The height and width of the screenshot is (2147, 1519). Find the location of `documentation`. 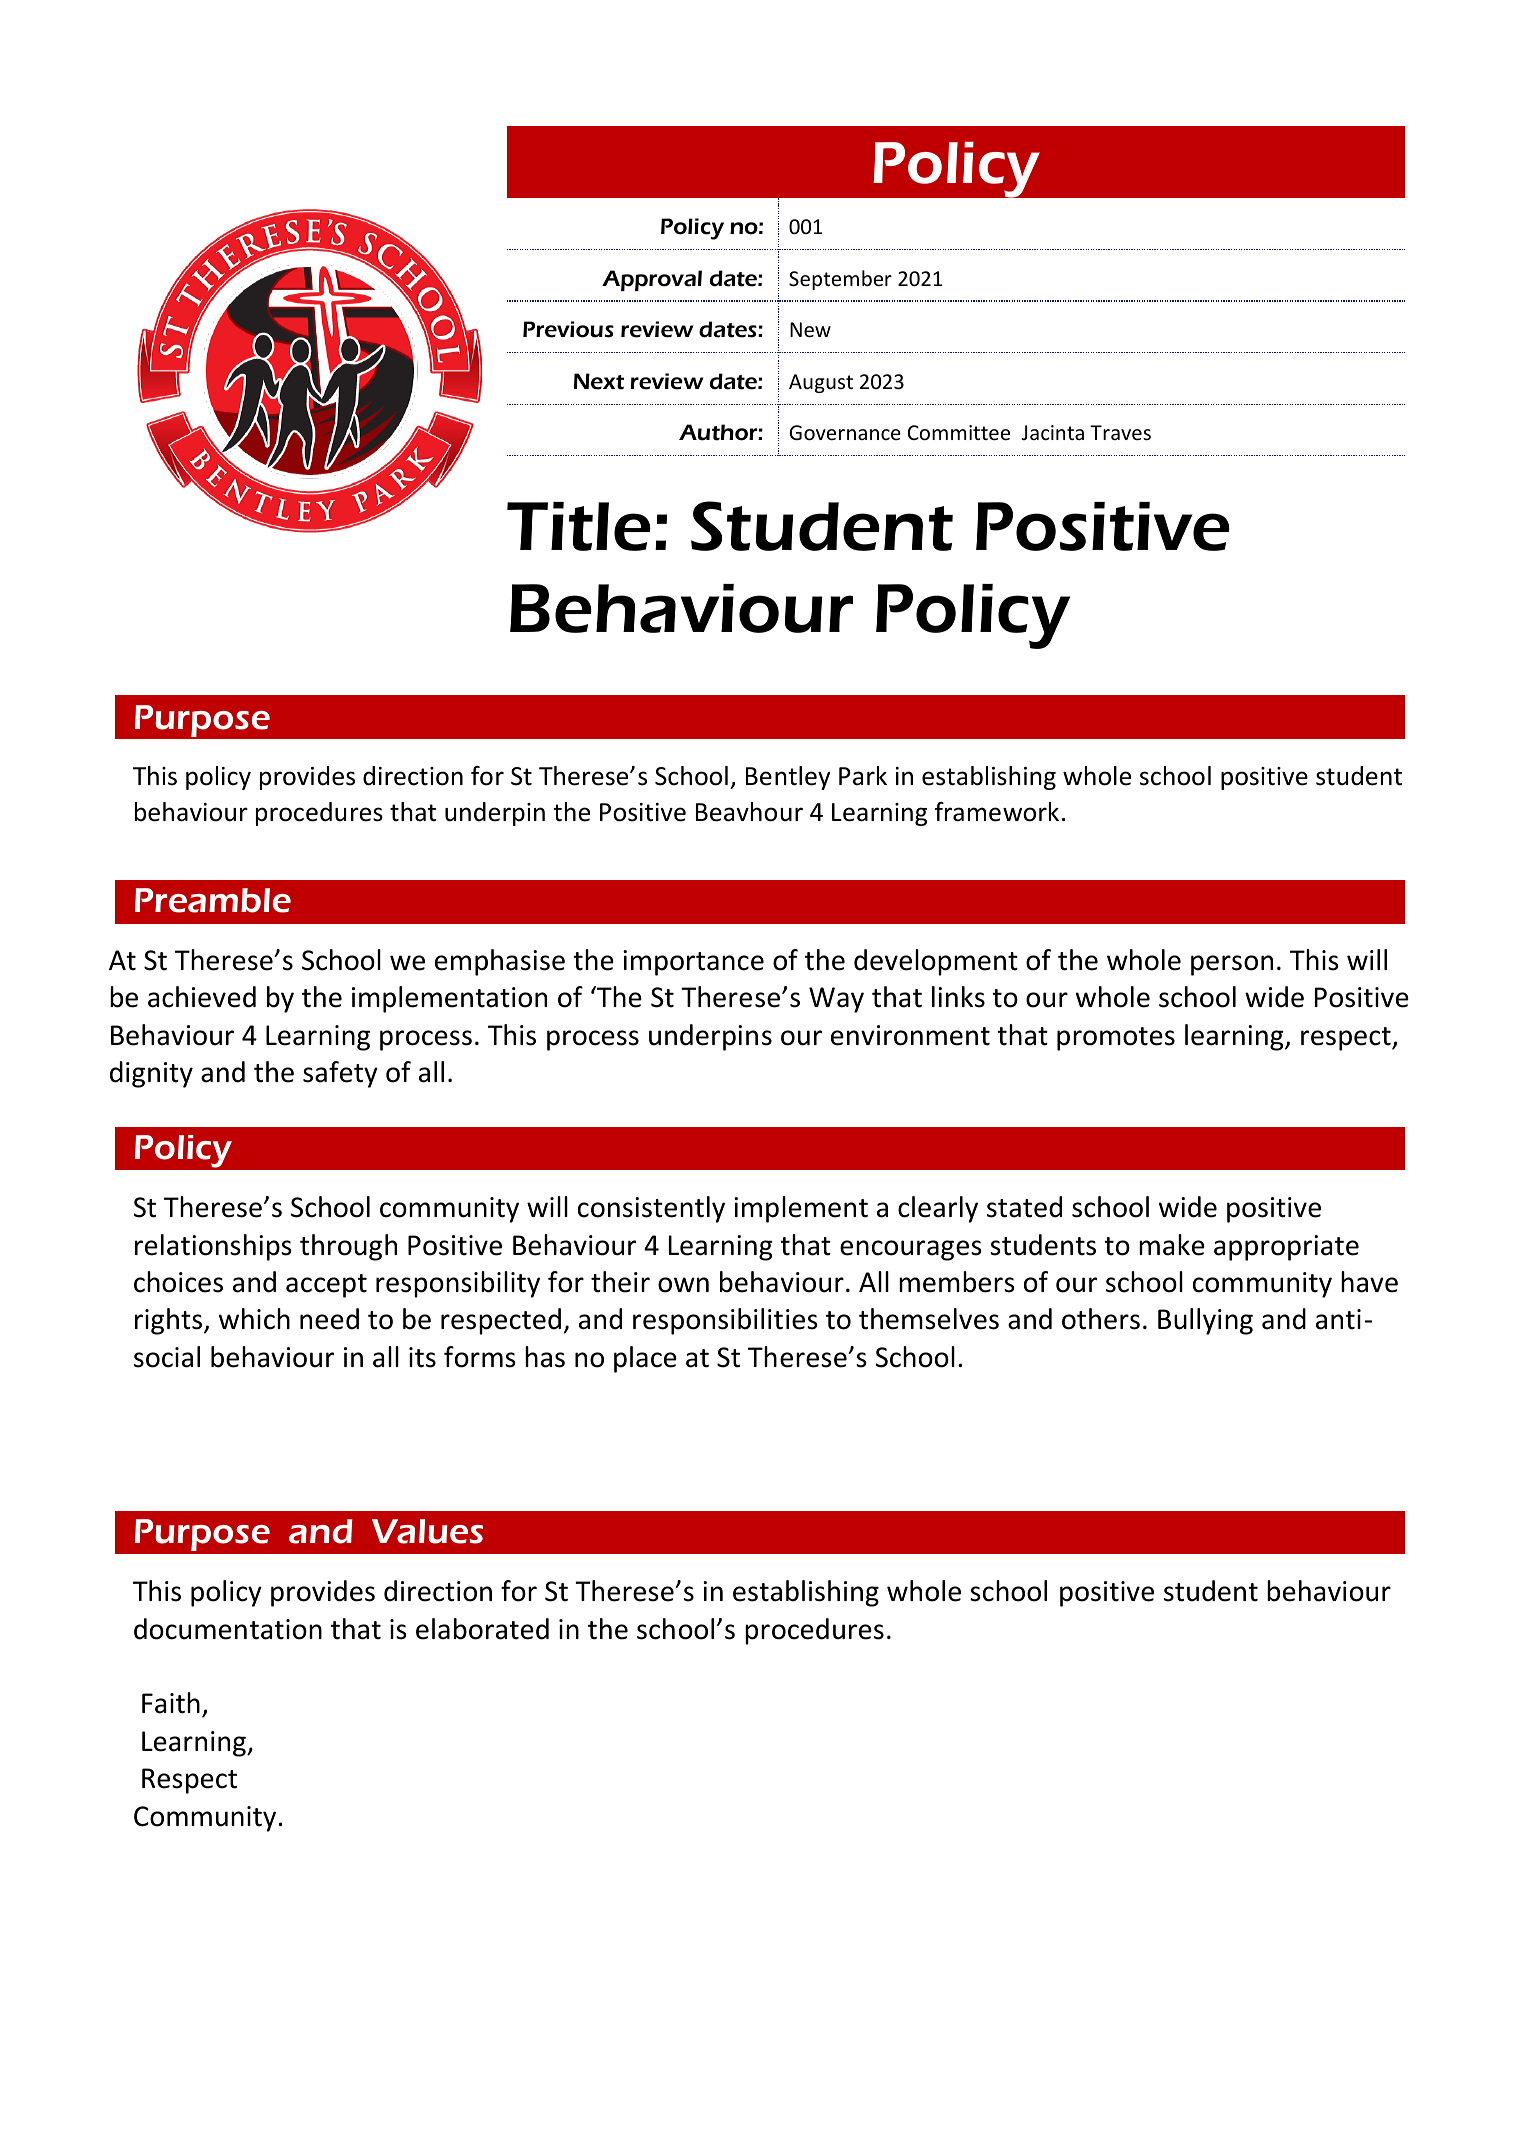

documentation is located at coordinates (228, 1629).
